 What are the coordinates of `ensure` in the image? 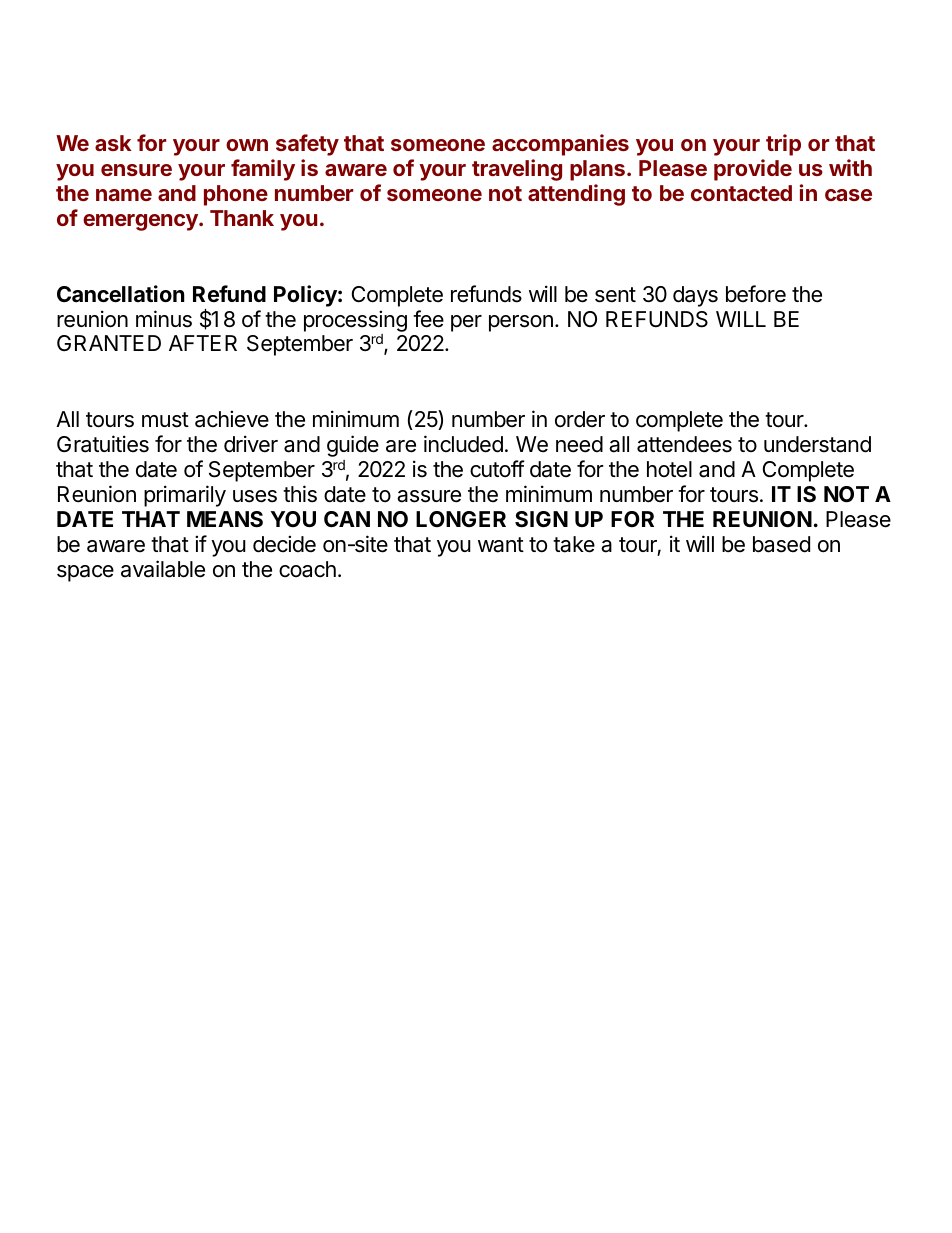 It's located at (136, 170).
